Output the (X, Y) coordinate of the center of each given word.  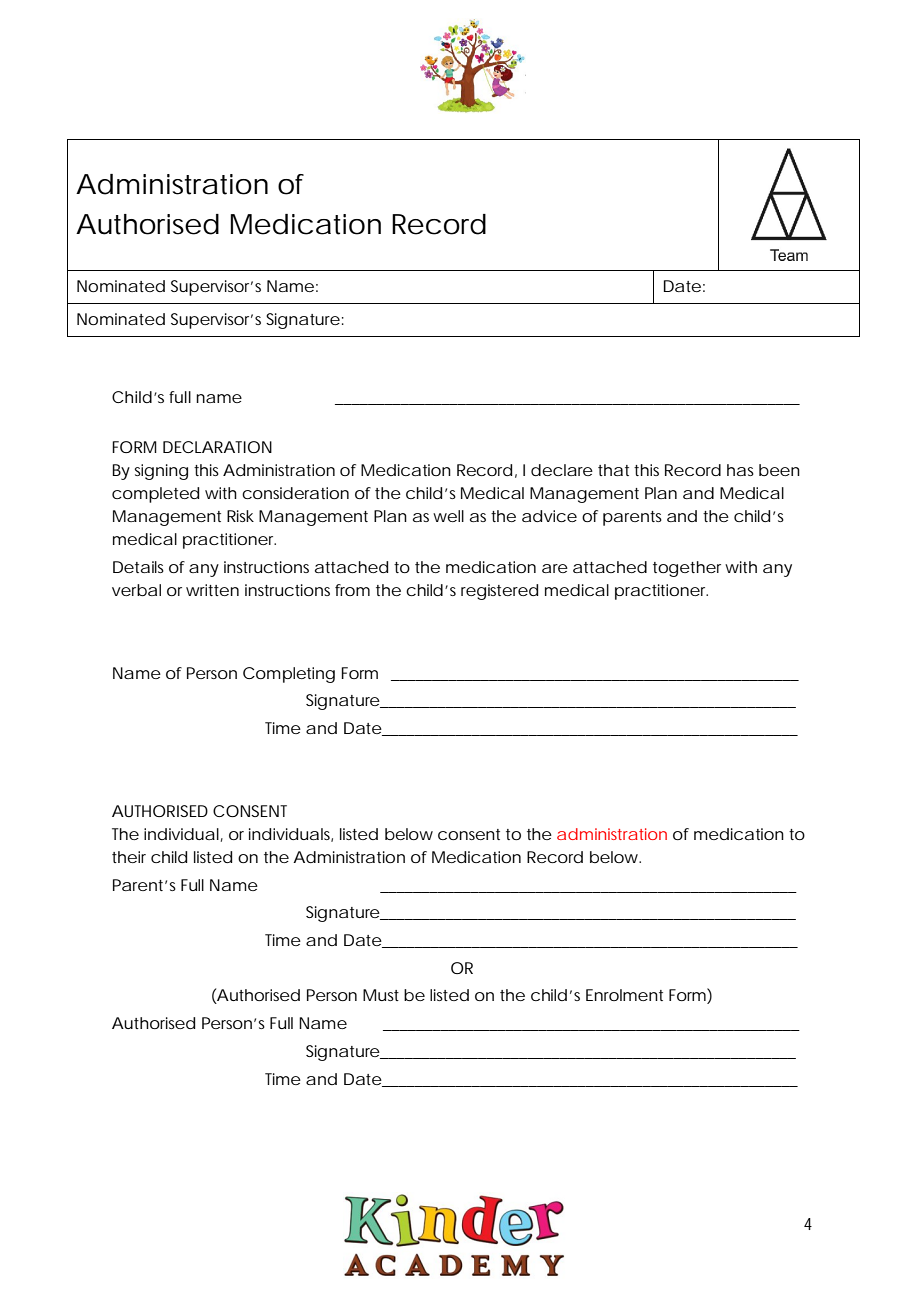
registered (499, 592)
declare (562, 470)
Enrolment (624, 995)
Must (381, 995)
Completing (289, 675)
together (687, 569)
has (740, 470)
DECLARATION (217, 447)
